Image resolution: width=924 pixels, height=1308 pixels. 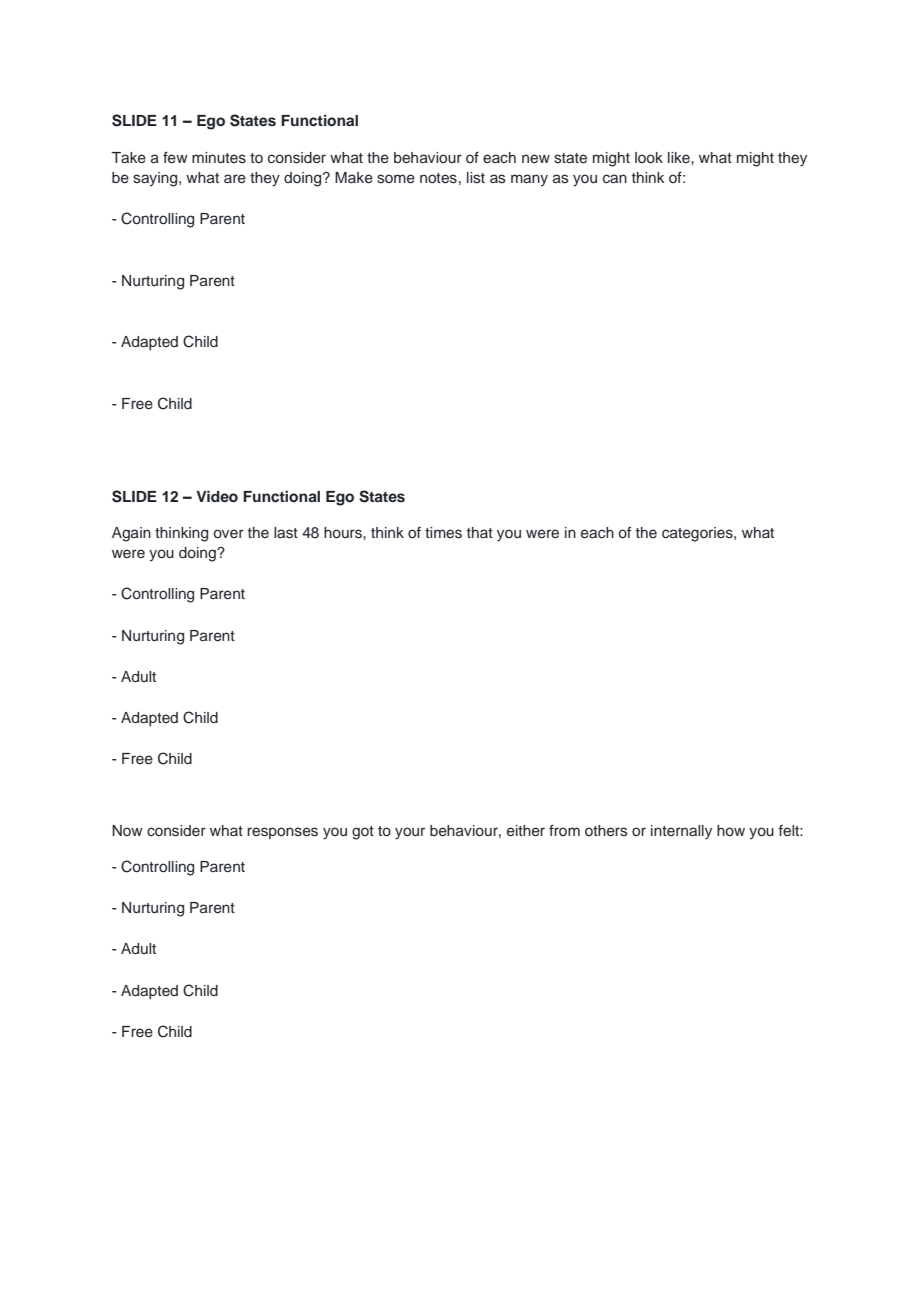 What do you see at coordinates (229, 533) in the screenshot?
I see `over` at bounding box center [229, 533].
